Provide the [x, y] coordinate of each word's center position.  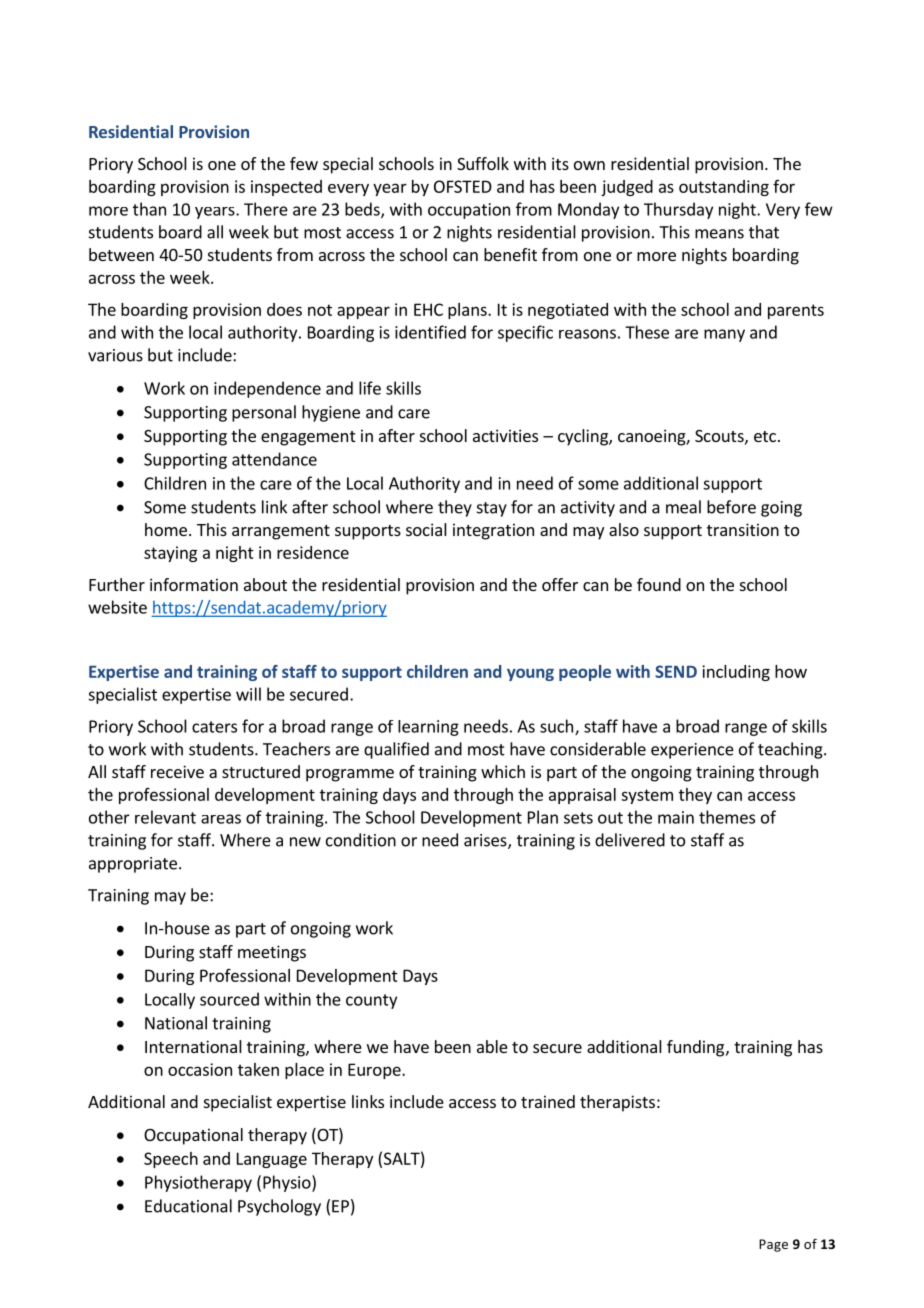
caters [214, 727]
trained [548, 1101]
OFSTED [463, 186]
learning [428, 728]
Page [773, 1245]
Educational [188, 1206]
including [736, 673]
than [149, 209]
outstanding [724, 188]
